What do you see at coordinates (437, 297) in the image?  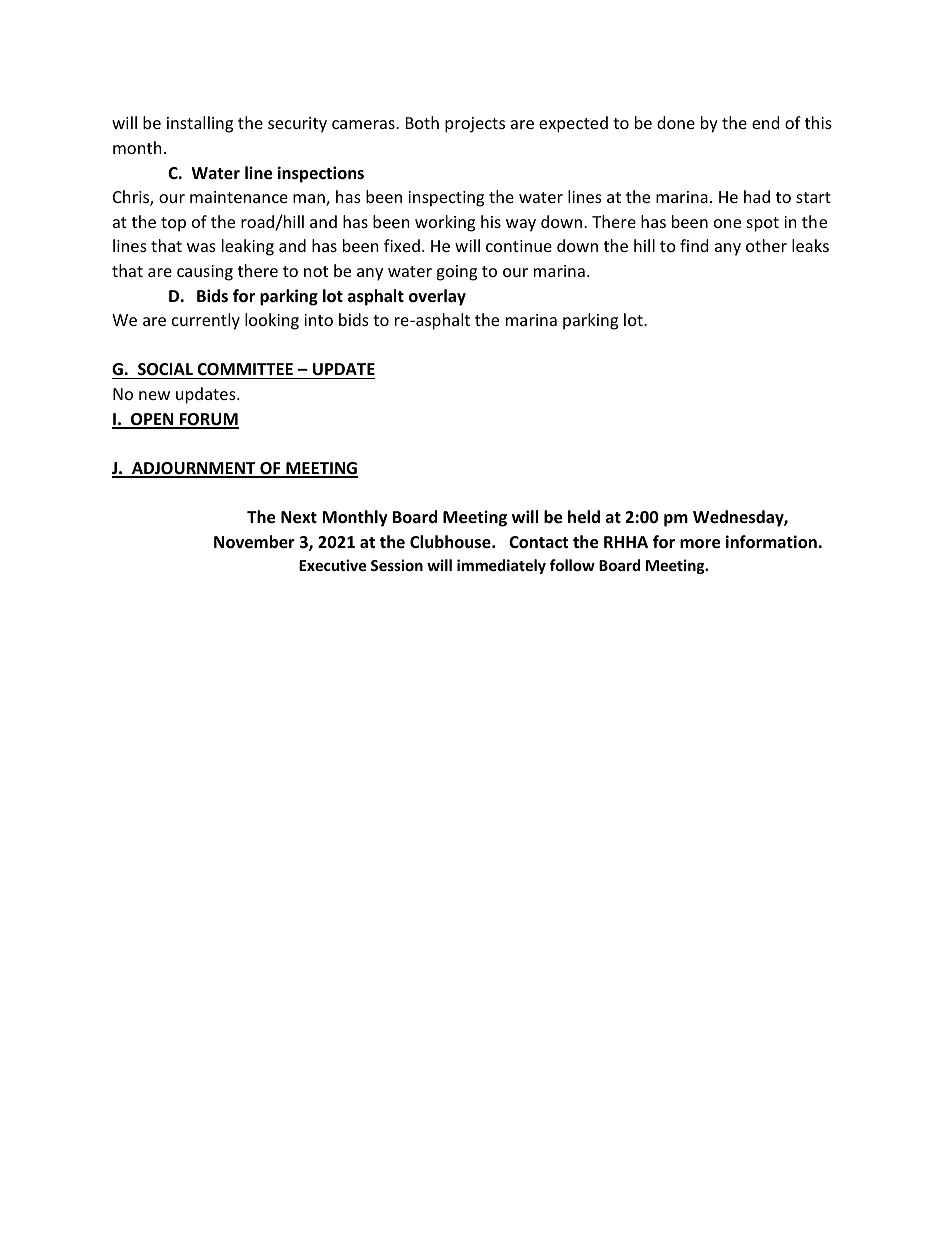 I see `overlay` at bounding box center [437, 297].
